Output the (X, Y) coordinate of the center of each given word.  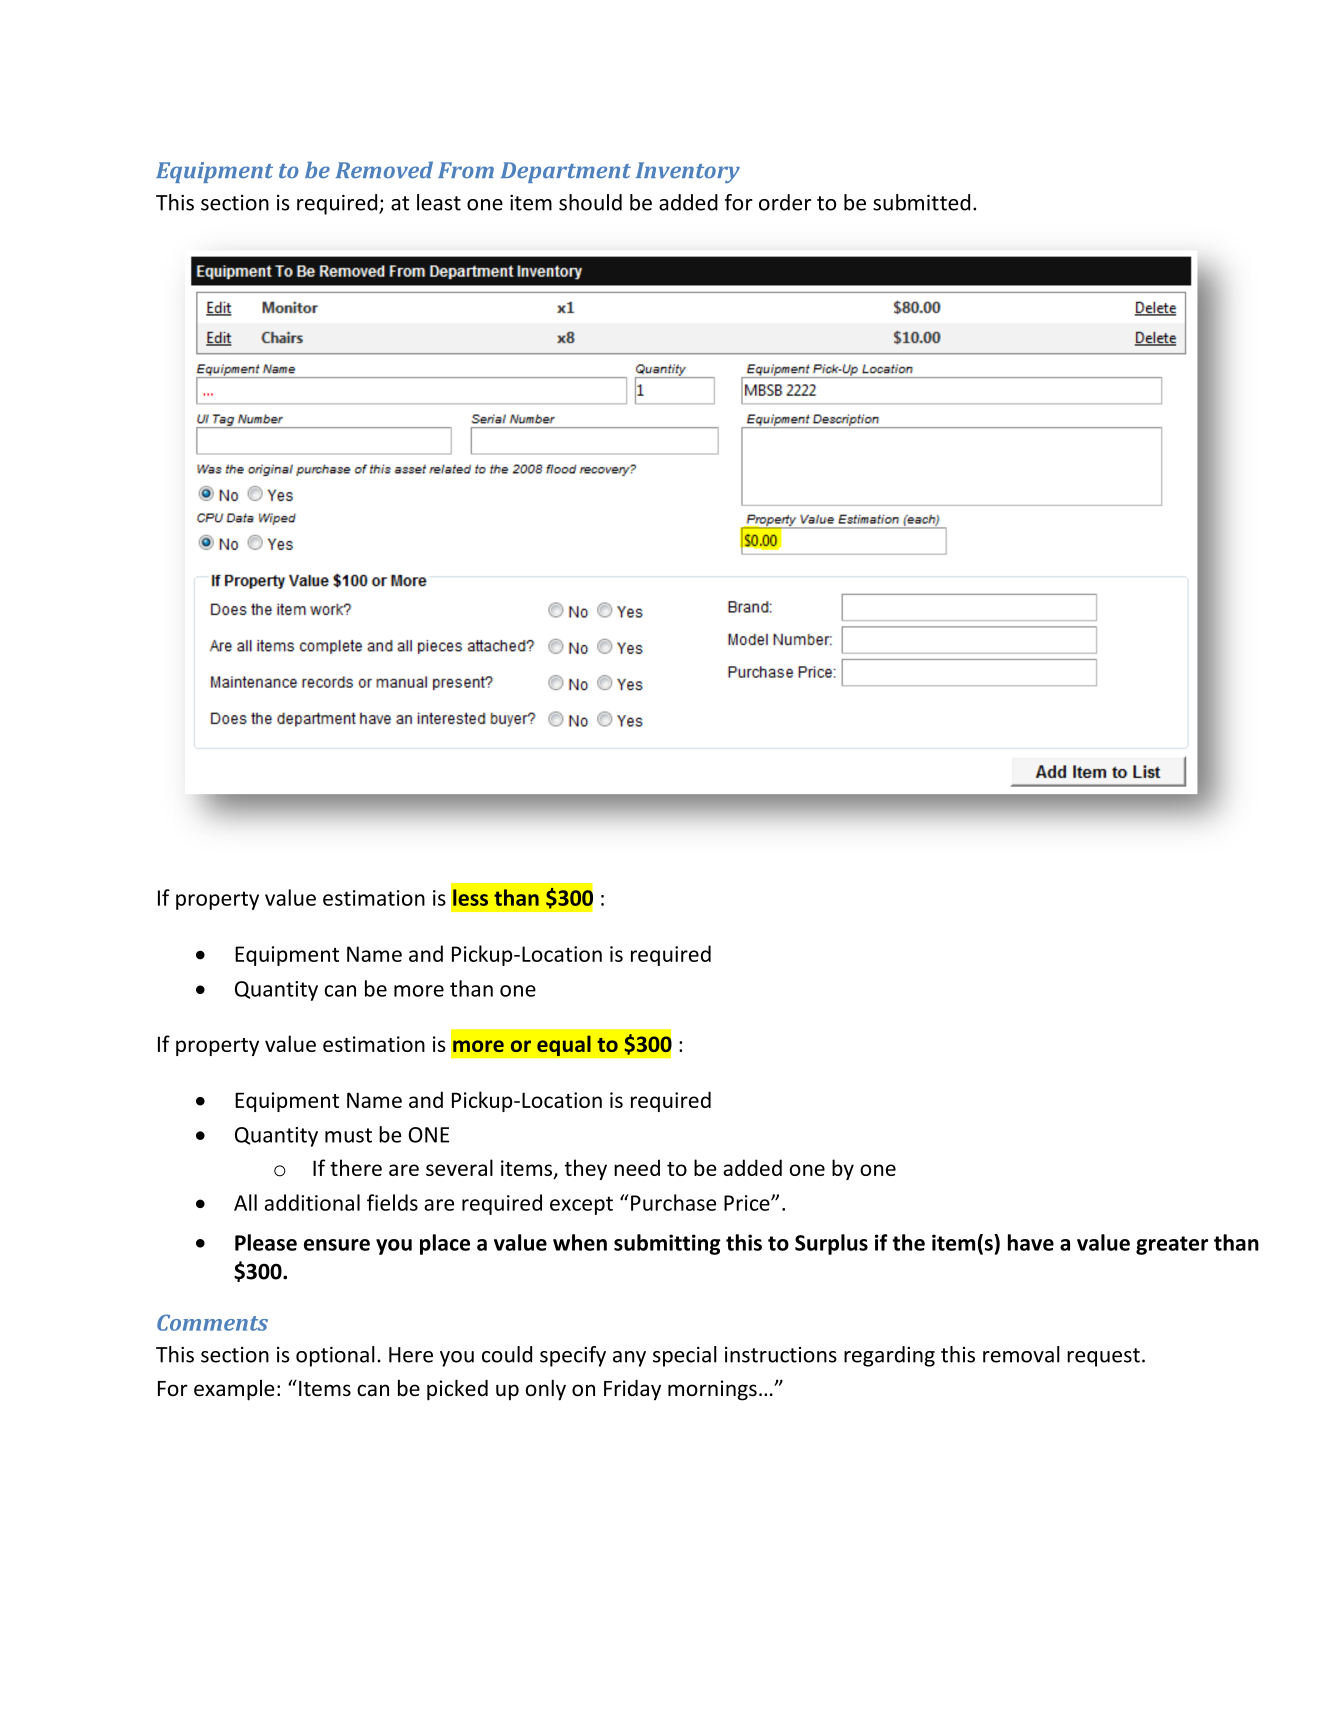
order (785, 202)
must (348, 1135)
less (470, 897)
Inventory (688, 172)
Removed (384, 170)
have (1031, 1242)
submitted (921, 202)
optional (335, 1356)
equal (564, 1046)
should (590, 202)
